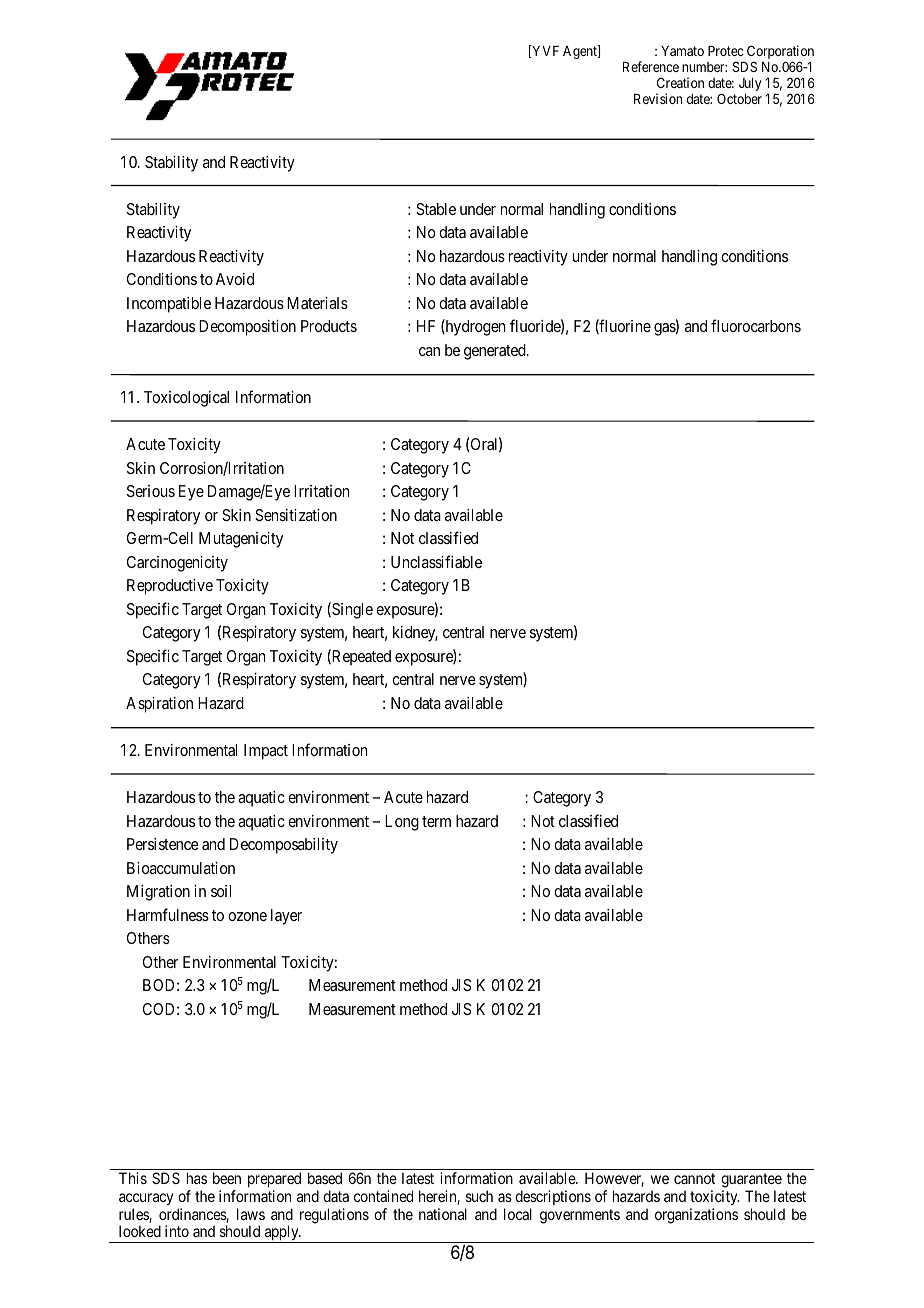 This screenshot has width=924, height=1308. What do you see at coordinates (436, 821) in the screenshot?
I see `term` at bounding box center [436, 821].
